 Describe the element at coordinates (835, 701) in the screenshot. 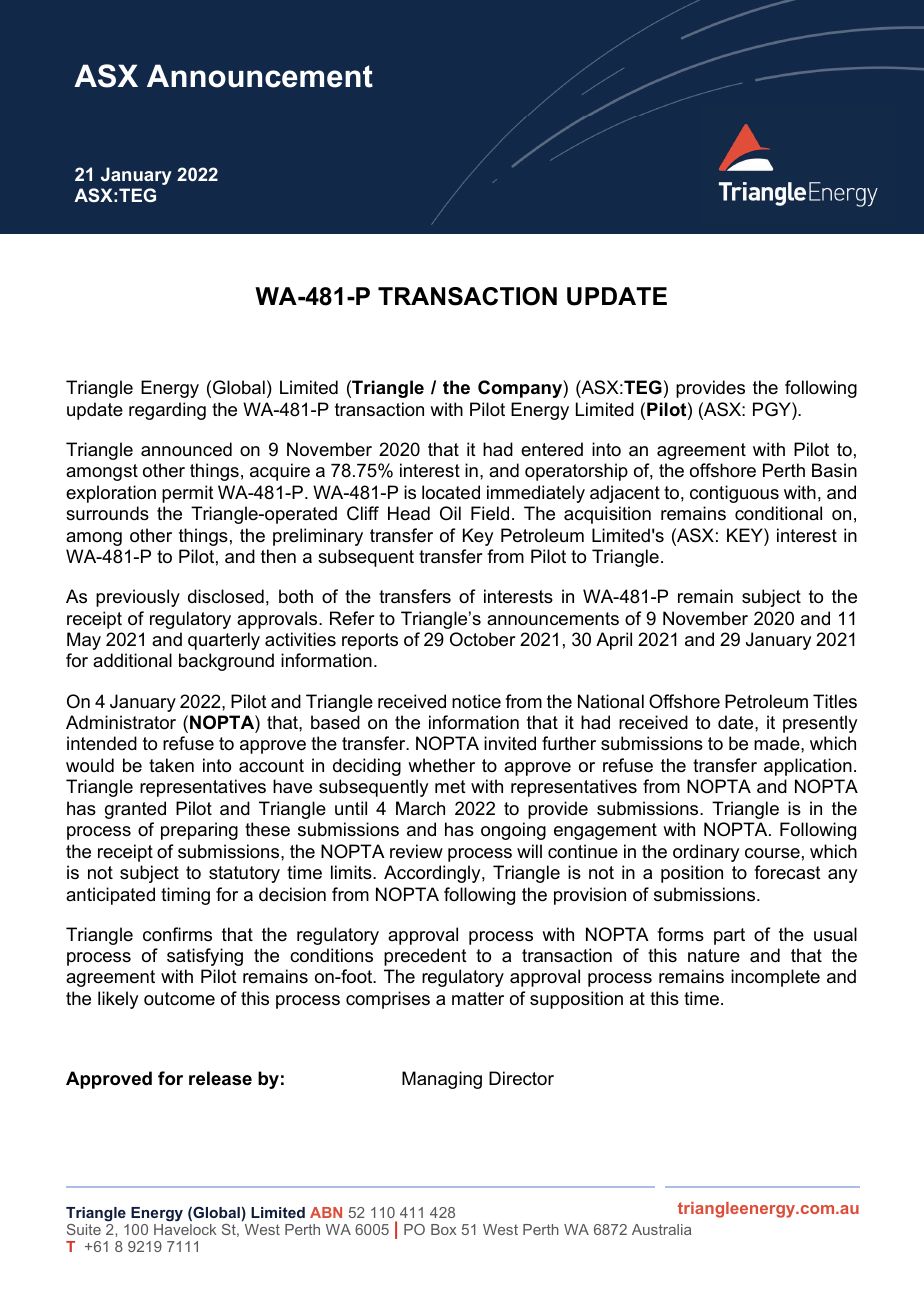

I see `Titles` at that location.
